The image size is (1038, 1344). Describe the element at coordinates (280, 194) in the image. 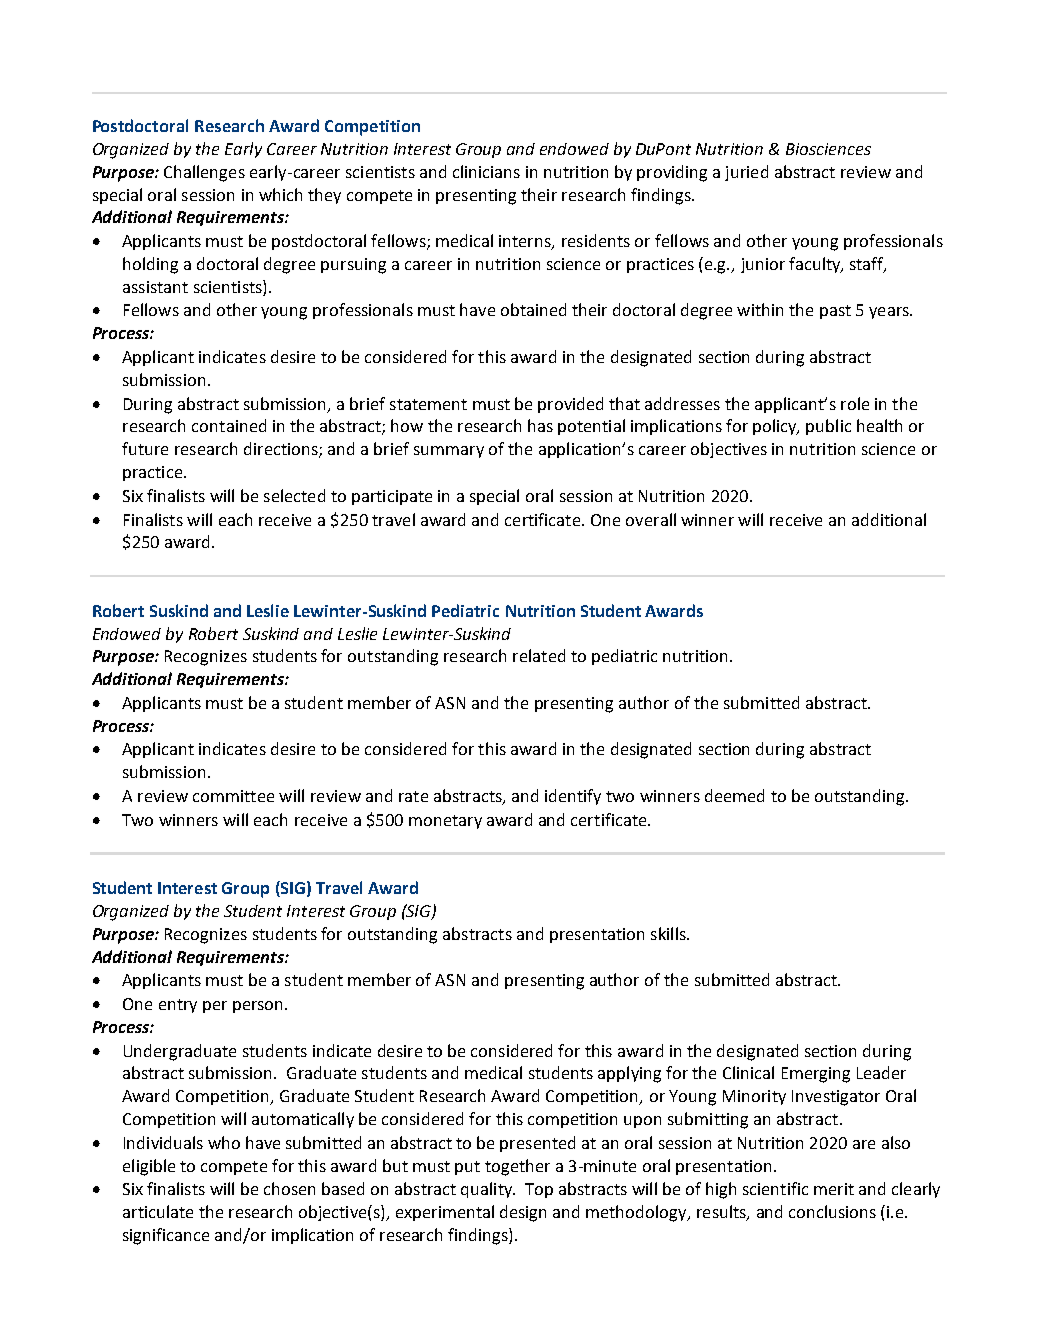

I see `which` at that location.
